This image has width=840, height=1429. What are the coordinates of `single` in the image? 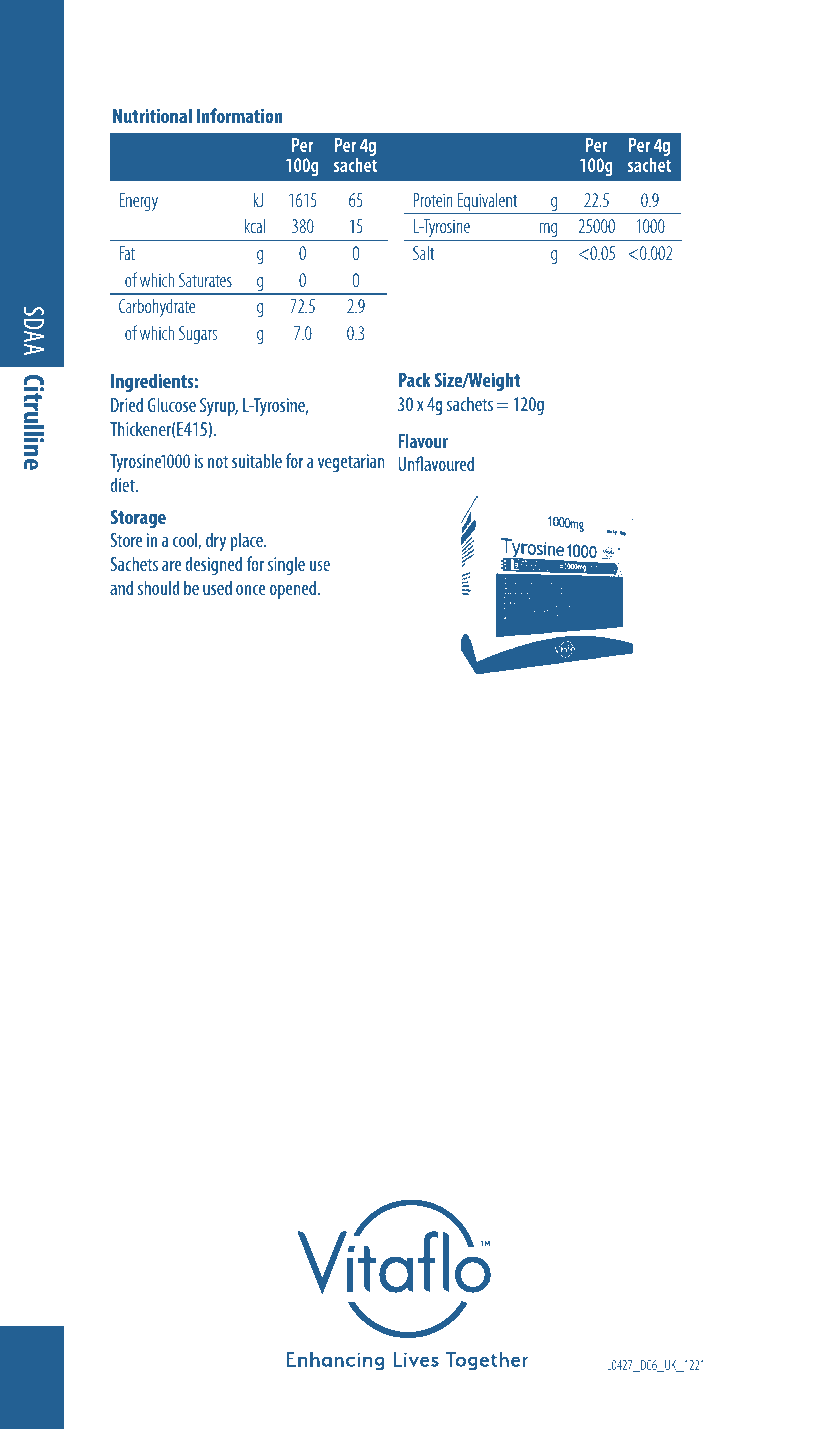 It's located at (286, 565).
